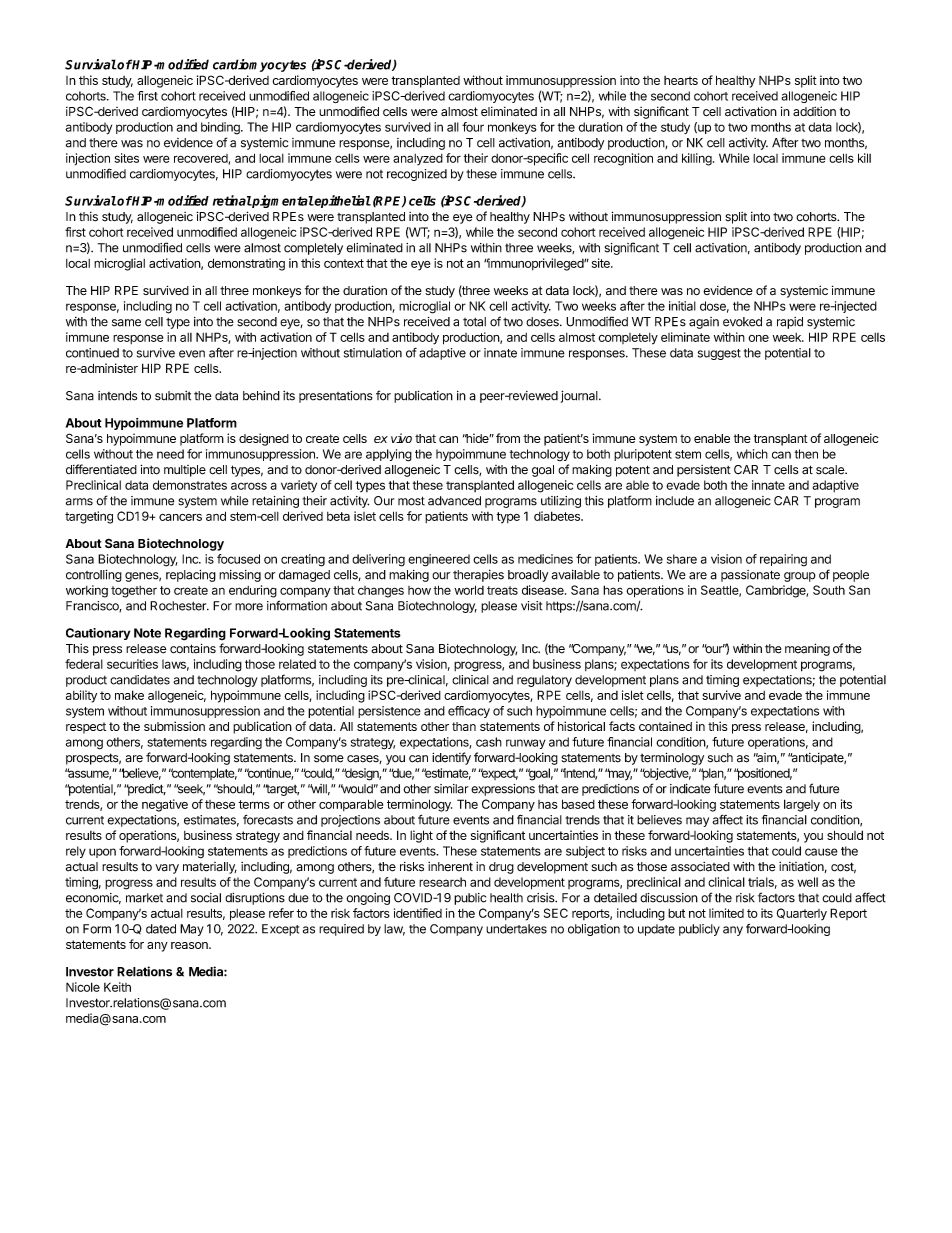 Image resolution: width=952 pixels, height=1233 pixels. What do you see at coordinates (474, 322) in the page?
I see `total` at bounding box center [474, 322].
